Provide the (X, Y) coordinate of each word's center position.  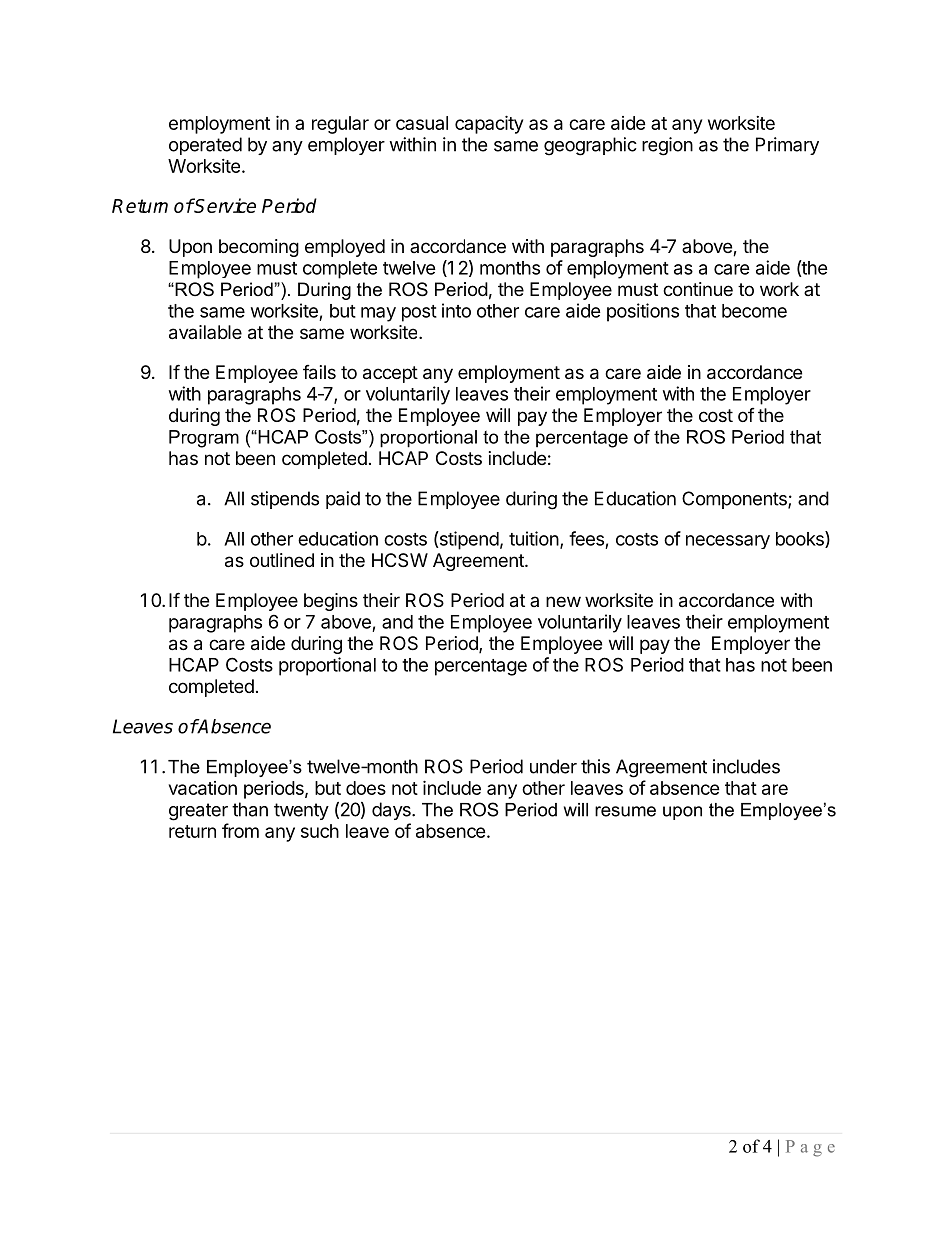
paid (343, 500)
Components (735, 500)
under (553, 766)
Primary (787, 146)
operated (205, 146)
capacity (489, 124)
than (250, 809)
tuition (534, 538)
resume (625, 811)
